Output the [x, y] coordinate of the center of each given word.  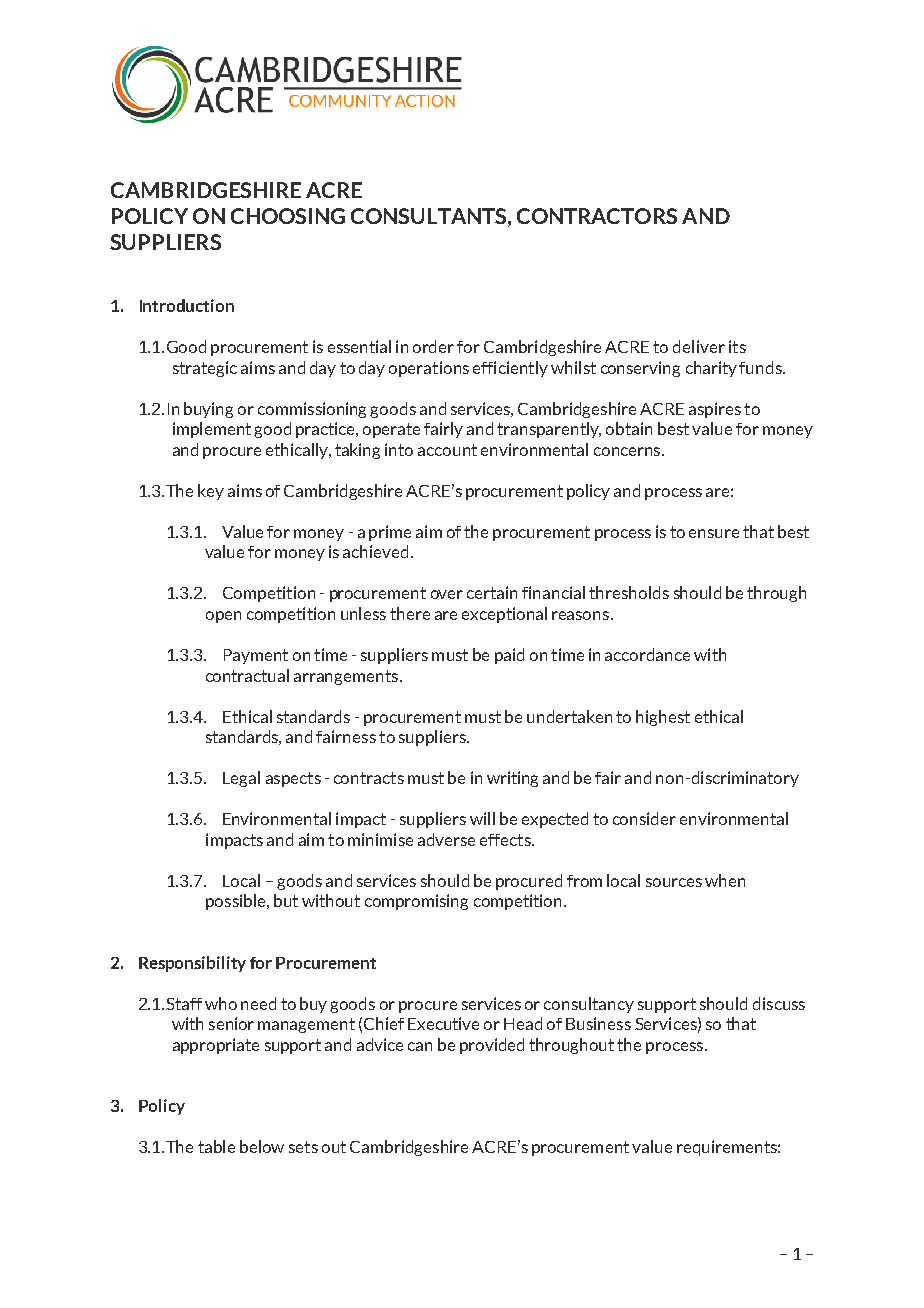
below [262, 1146]
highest [663, 718]
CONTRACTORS [597, 216]
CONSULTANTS [430, 216]
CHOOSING [288, 216]
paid [509, 656]
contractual [247, 675]
